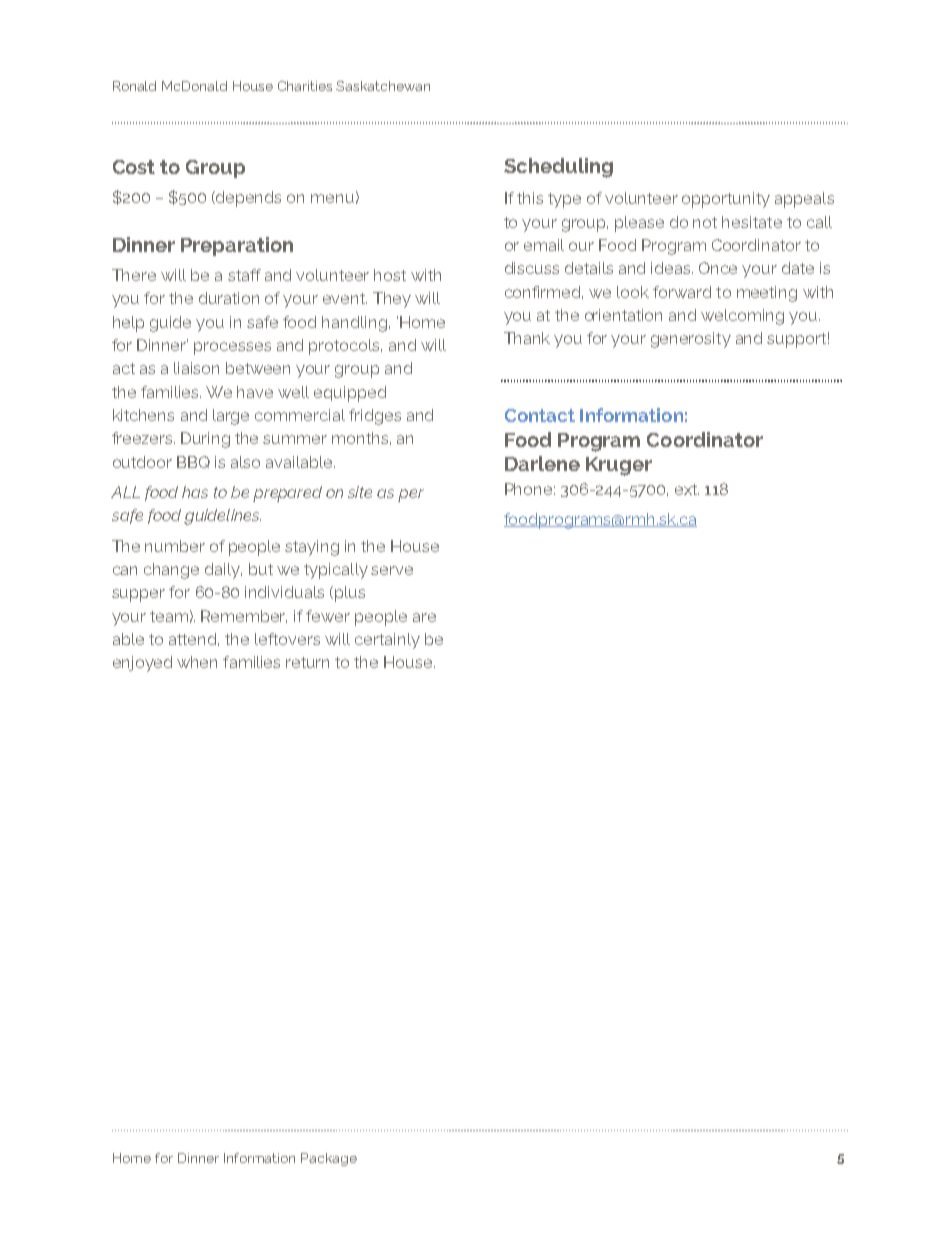 Image resolution: width=952 pixels, height=1233 pixels. I want to click on Remember, so click(244, 616).
